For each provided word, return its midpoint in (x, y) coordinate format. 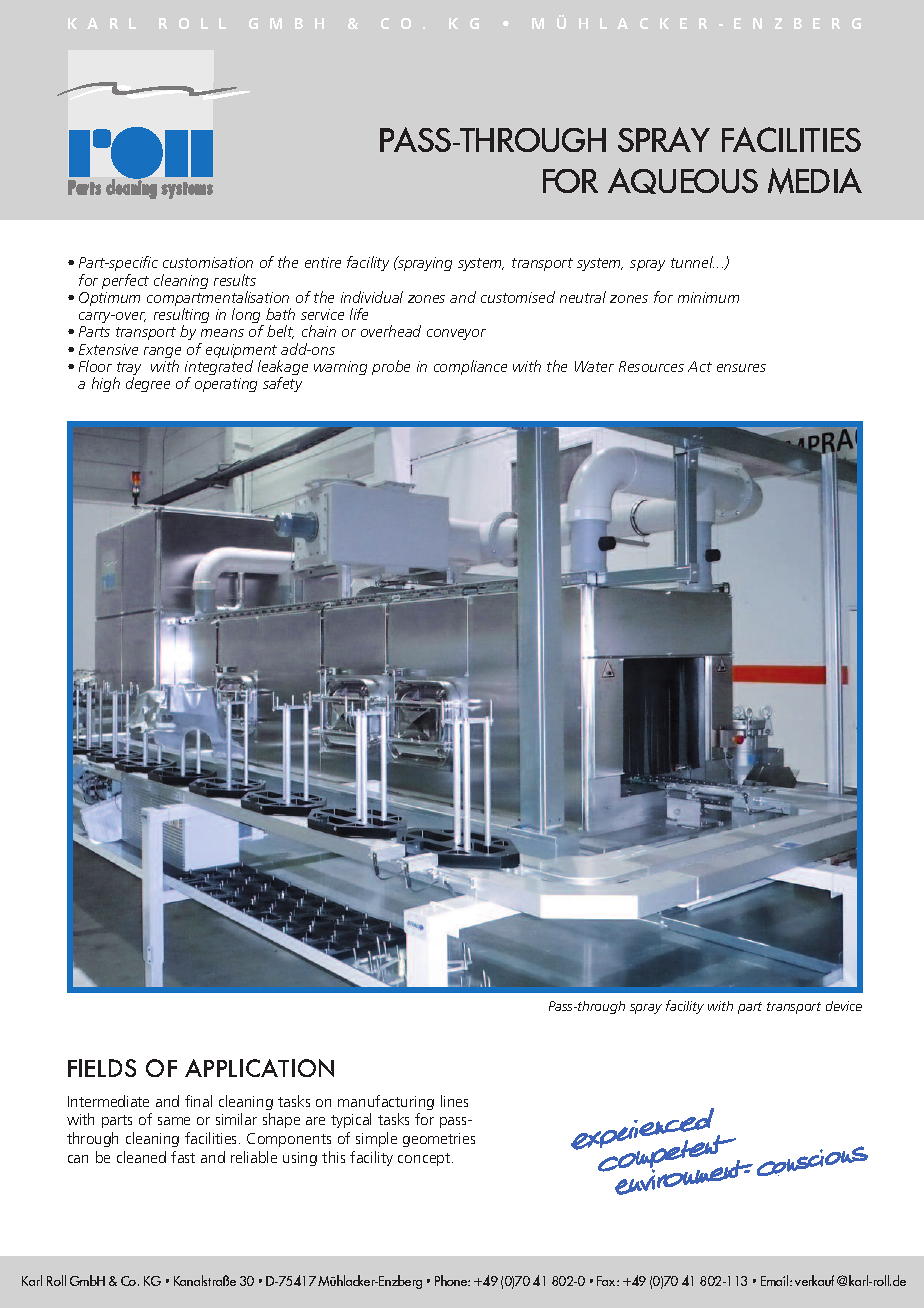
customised (518, 297)
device (844, 1006)
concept (425, 1159)
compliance (470, 367)
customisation (208, 262)
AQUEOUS (683, 181)
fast (183, 1157)
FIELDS (102, 1068)
